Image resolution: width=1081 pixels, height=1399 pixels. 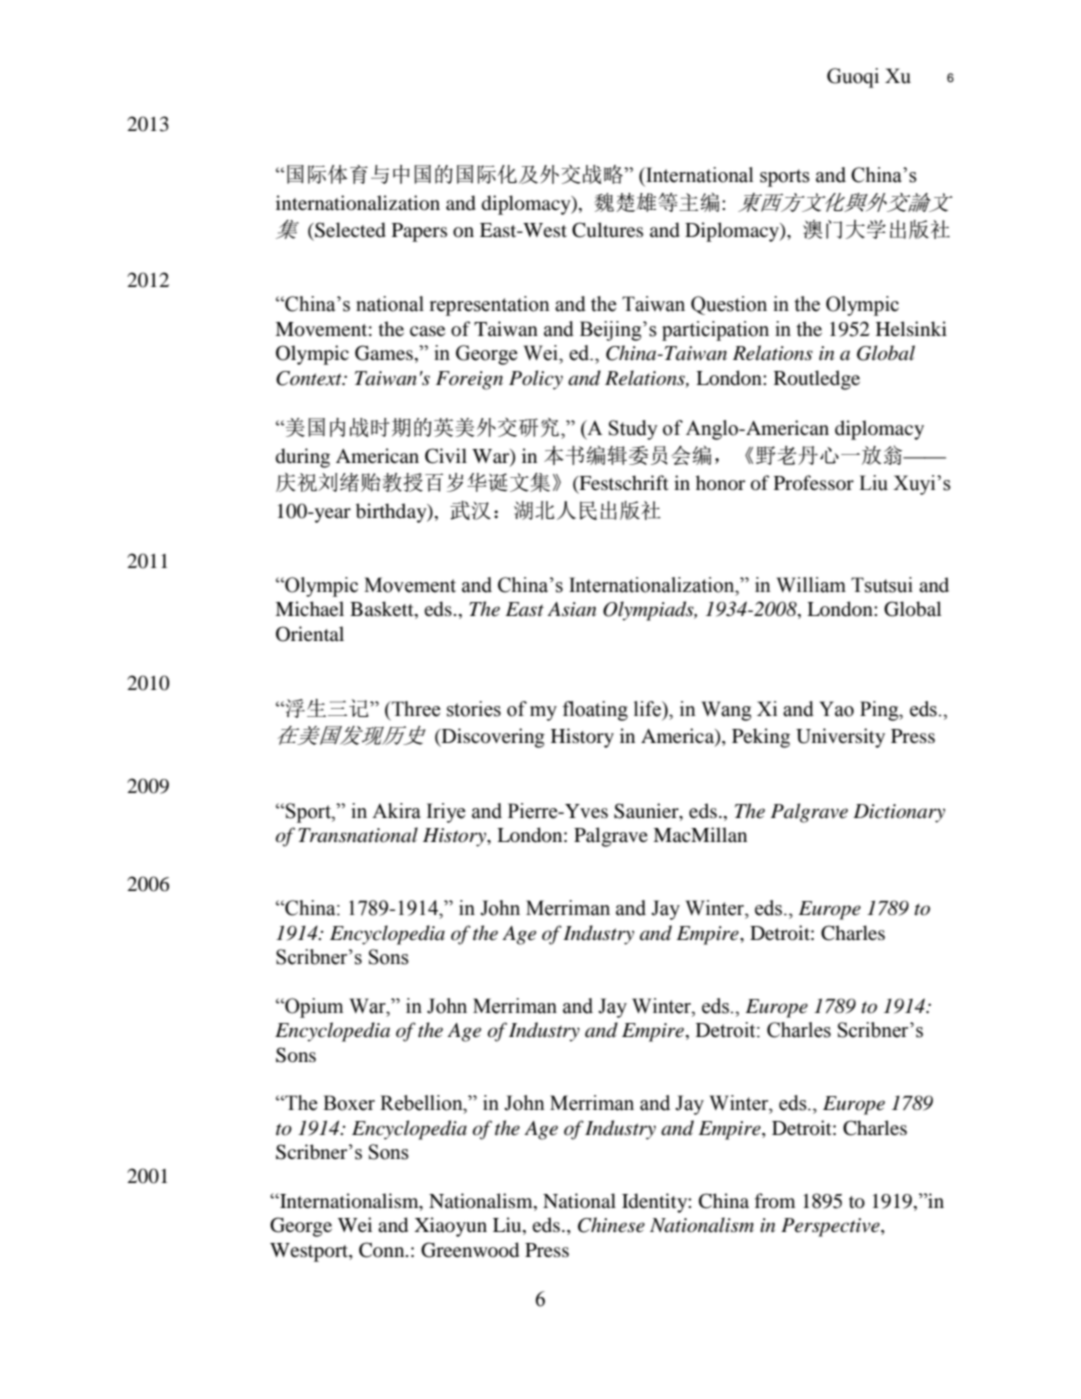 I want to click on Conn, so click(x=383, y=1250).
